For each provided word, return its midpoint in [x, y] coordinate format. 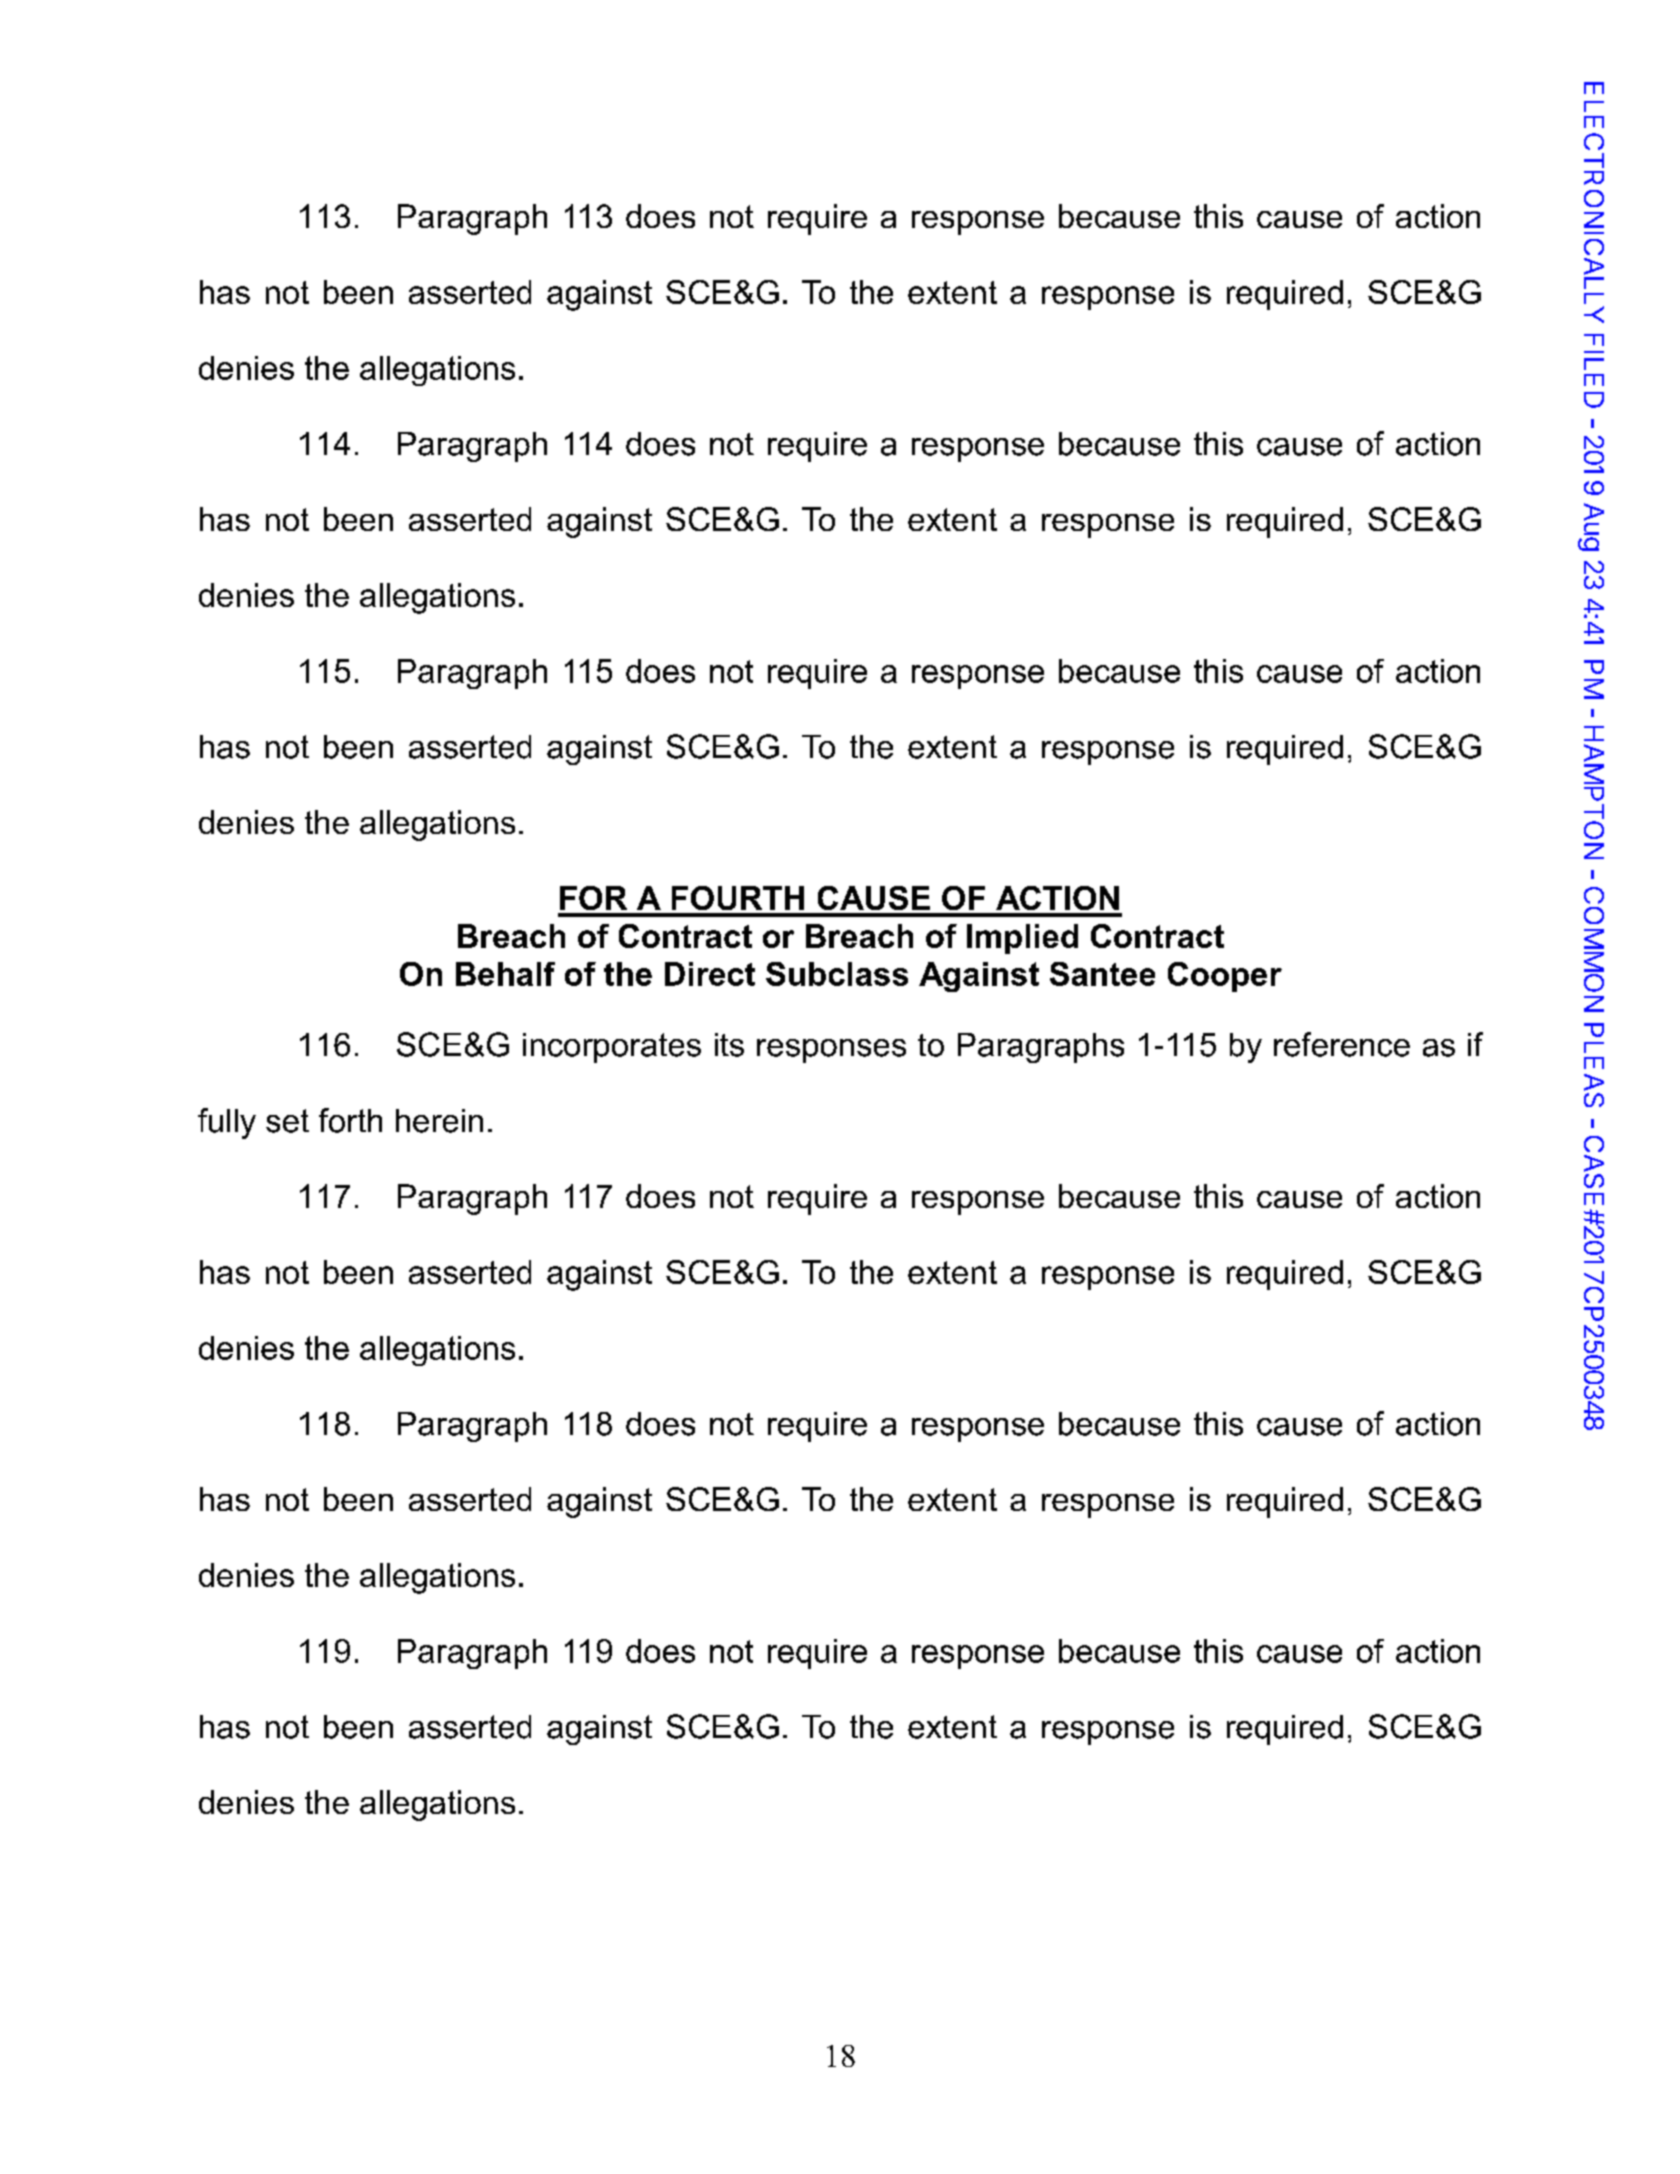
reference [1342, 1044]
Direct [710, 974]
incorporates [612, 1048]
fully [227, 1123]
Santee [1102, 974]
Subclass [837, 974]
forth [350, 1120]
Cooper [1225, 977]
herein [439, 1121]
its [729, 1045]
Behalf [505, 974]
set [287, 1121]
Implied [1022, 939]
